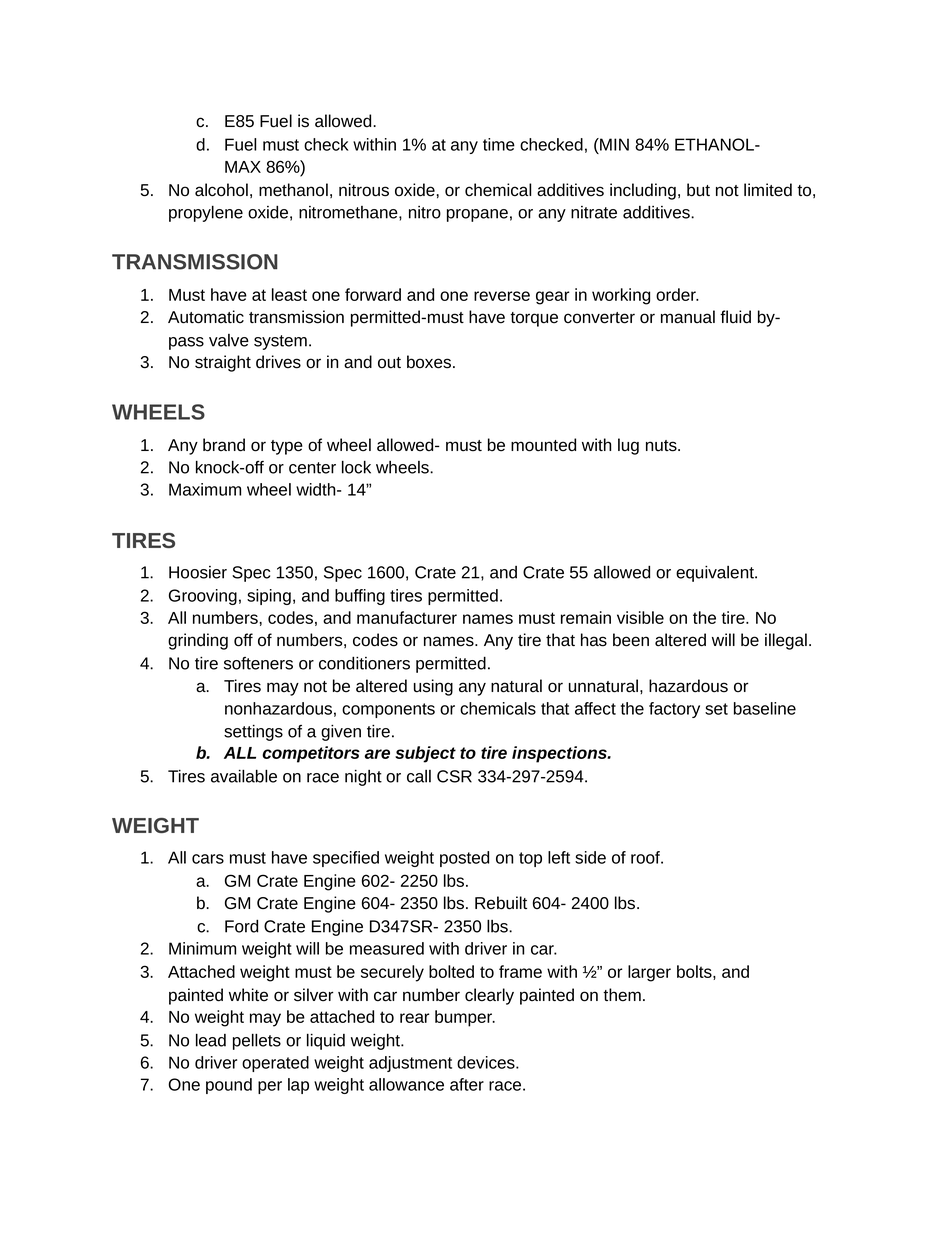 The image size is (952, 1233). I want to click on drives, so click(278, 362).
